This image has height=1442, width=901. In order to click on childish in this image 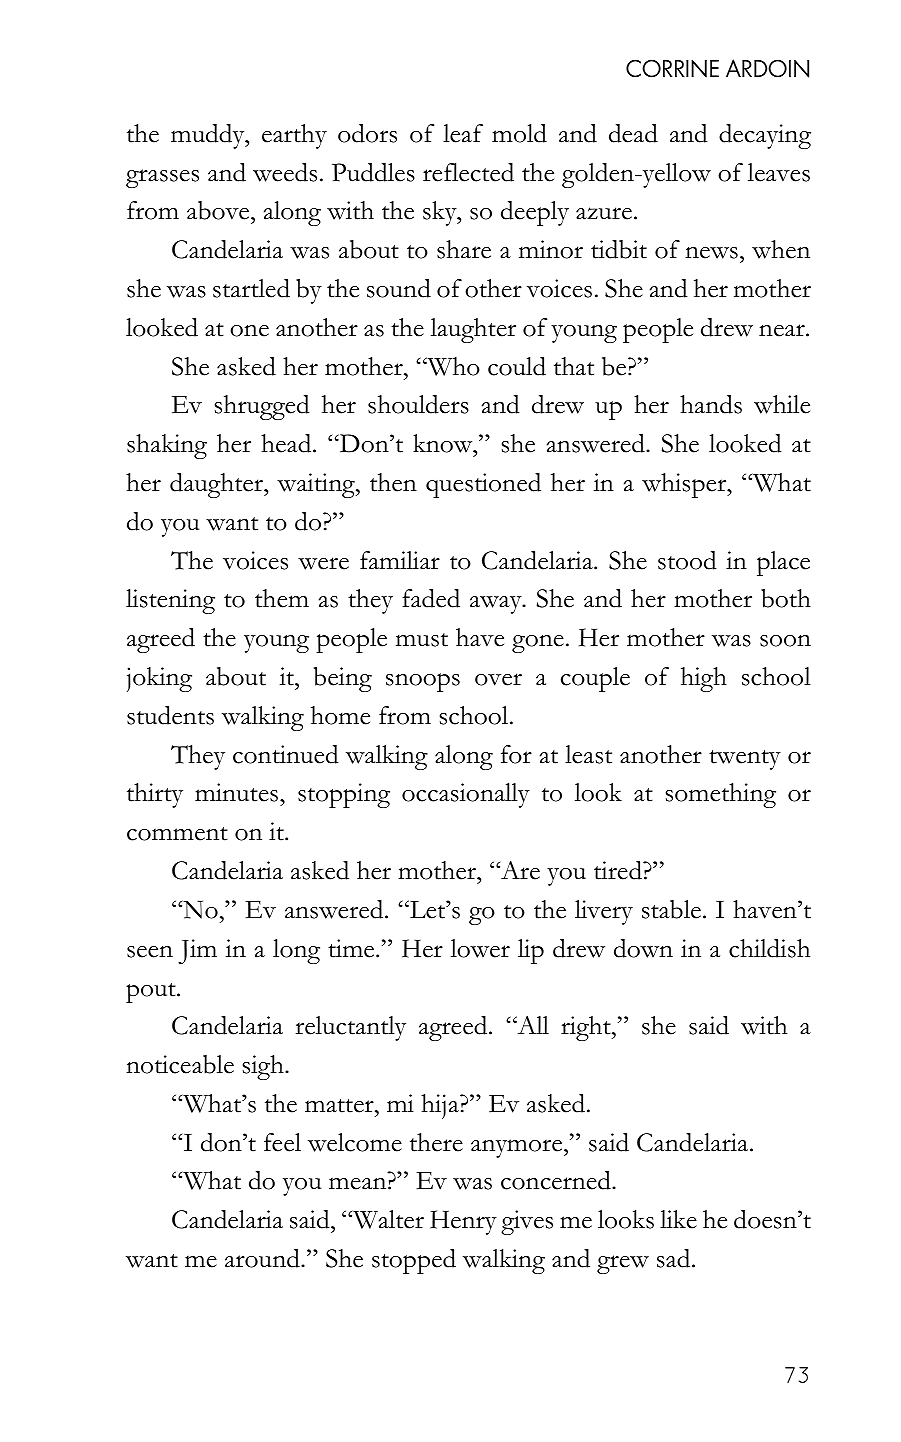, I will do `click(769, 948)`.
